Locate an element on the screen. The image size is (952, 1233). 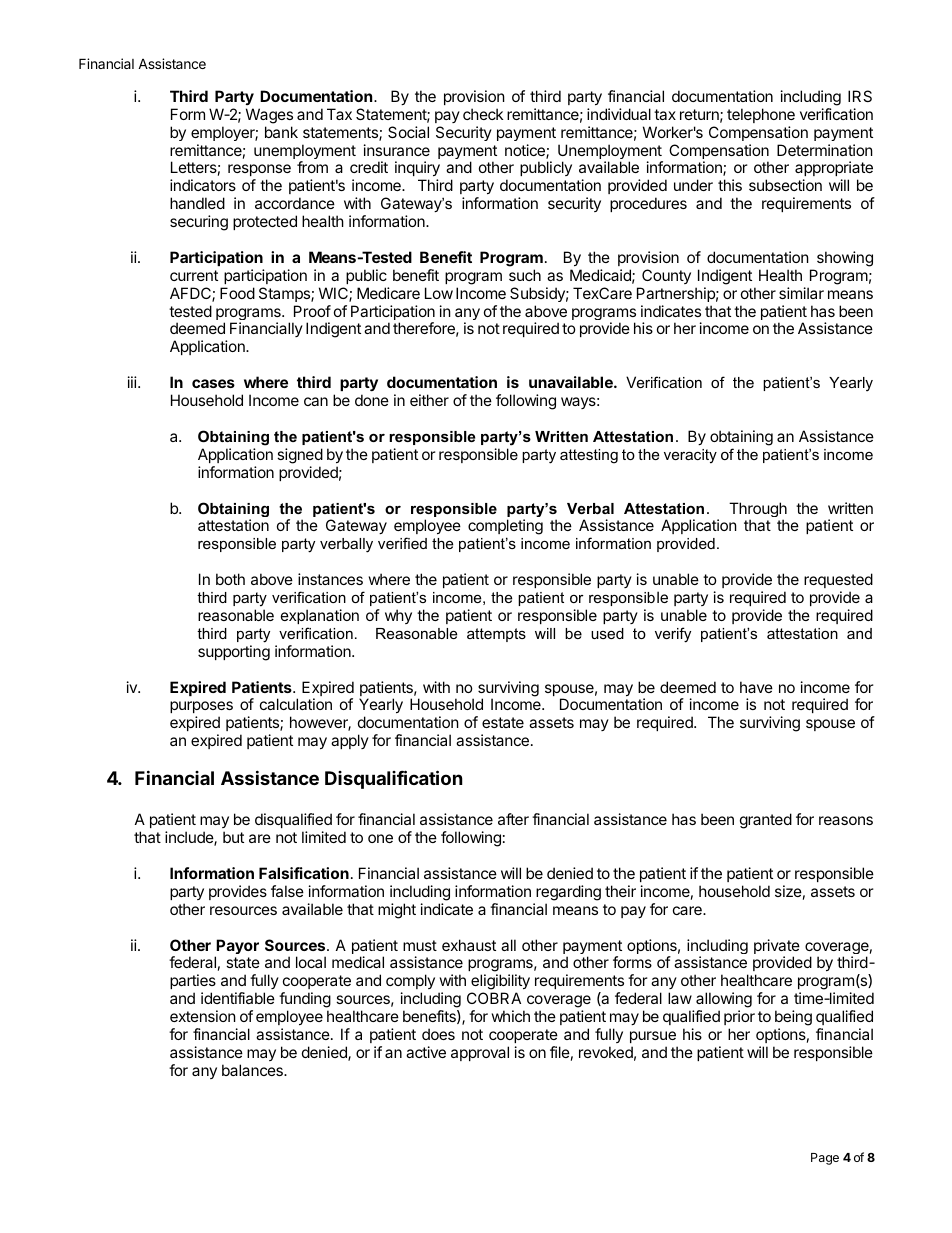
granted is located at coordinates (766, 821).
